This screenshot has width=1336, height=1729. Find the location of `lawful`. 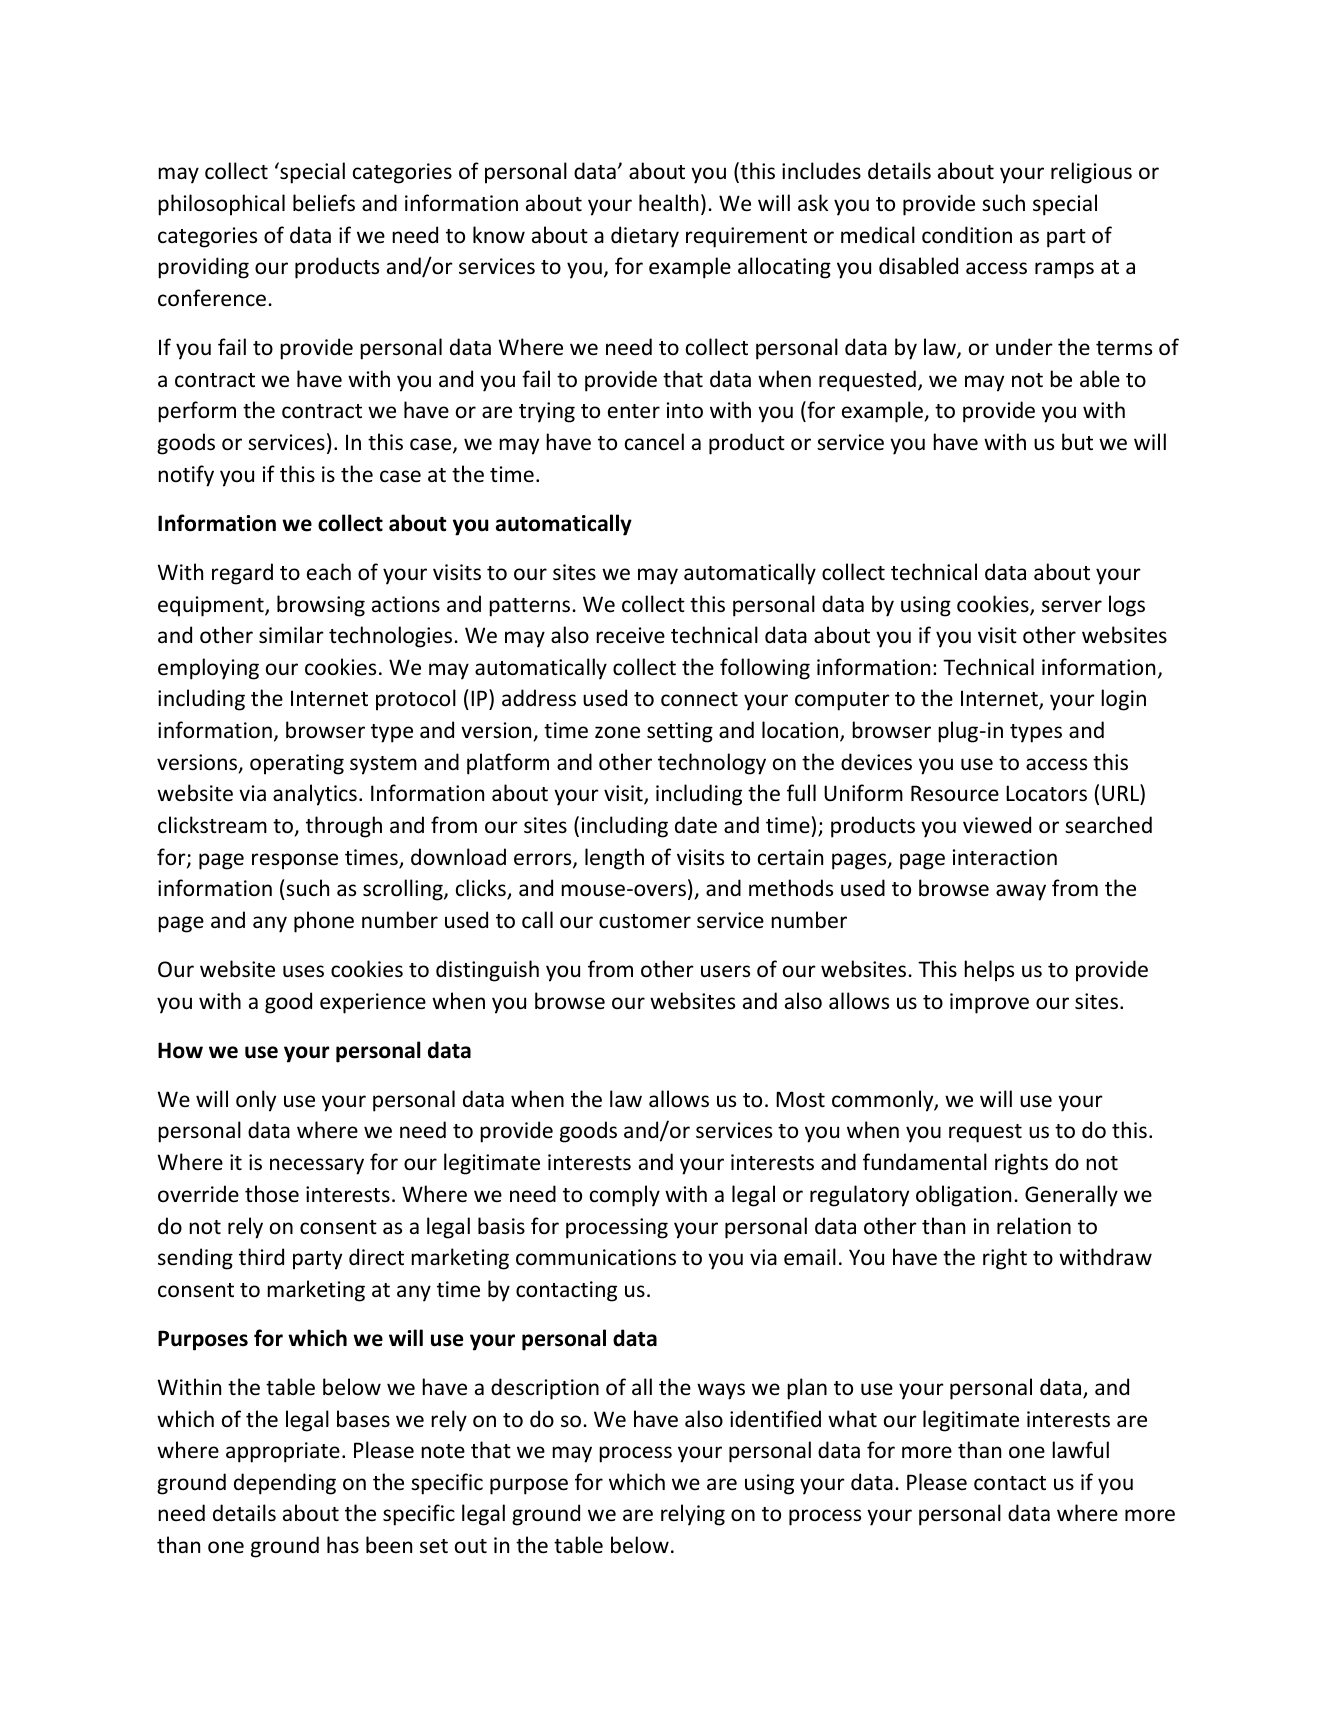

lawful is located at coordinates (1080, 1449).
